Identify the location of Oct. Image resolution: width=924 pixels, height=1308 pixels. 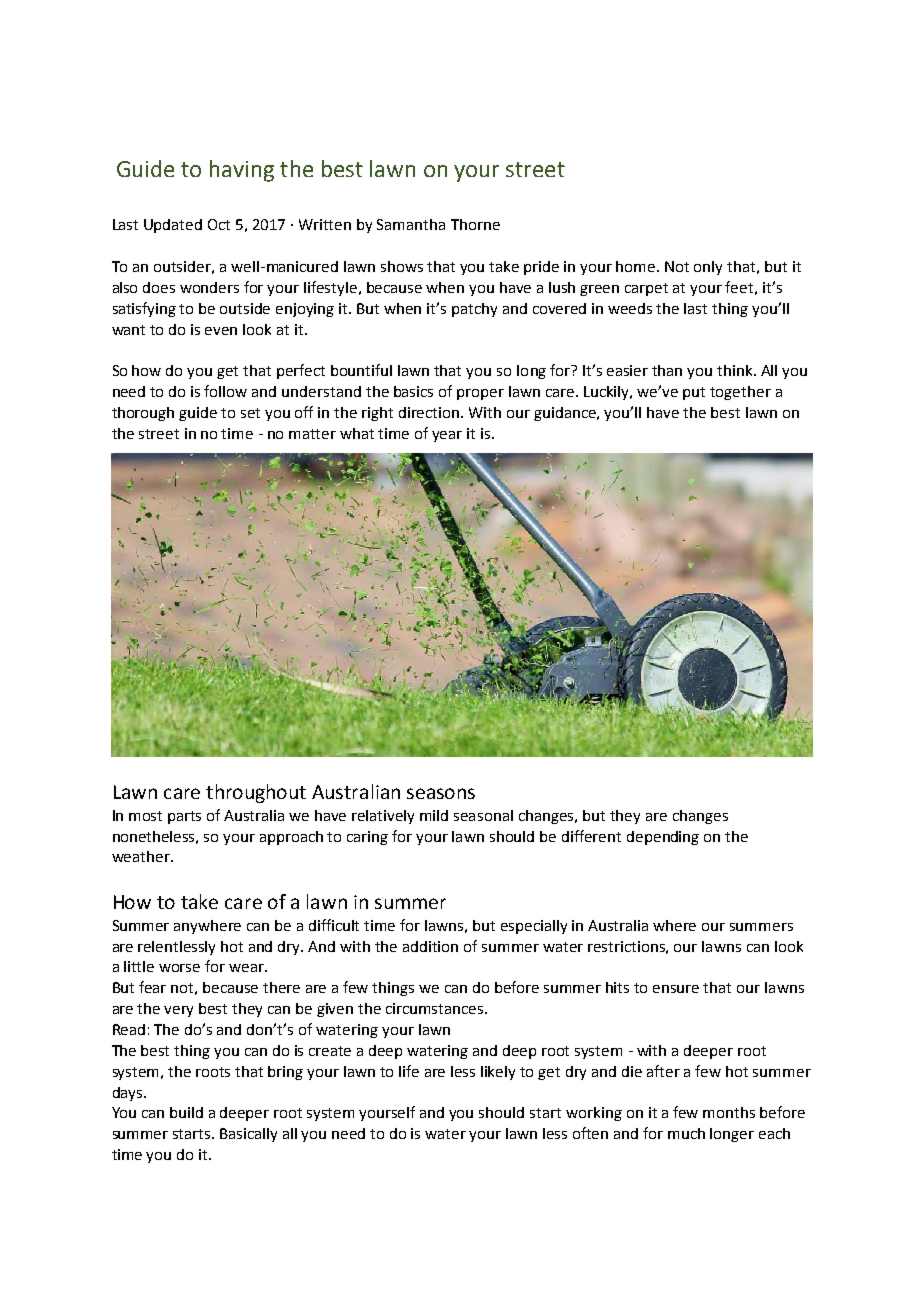
(219, 224).
